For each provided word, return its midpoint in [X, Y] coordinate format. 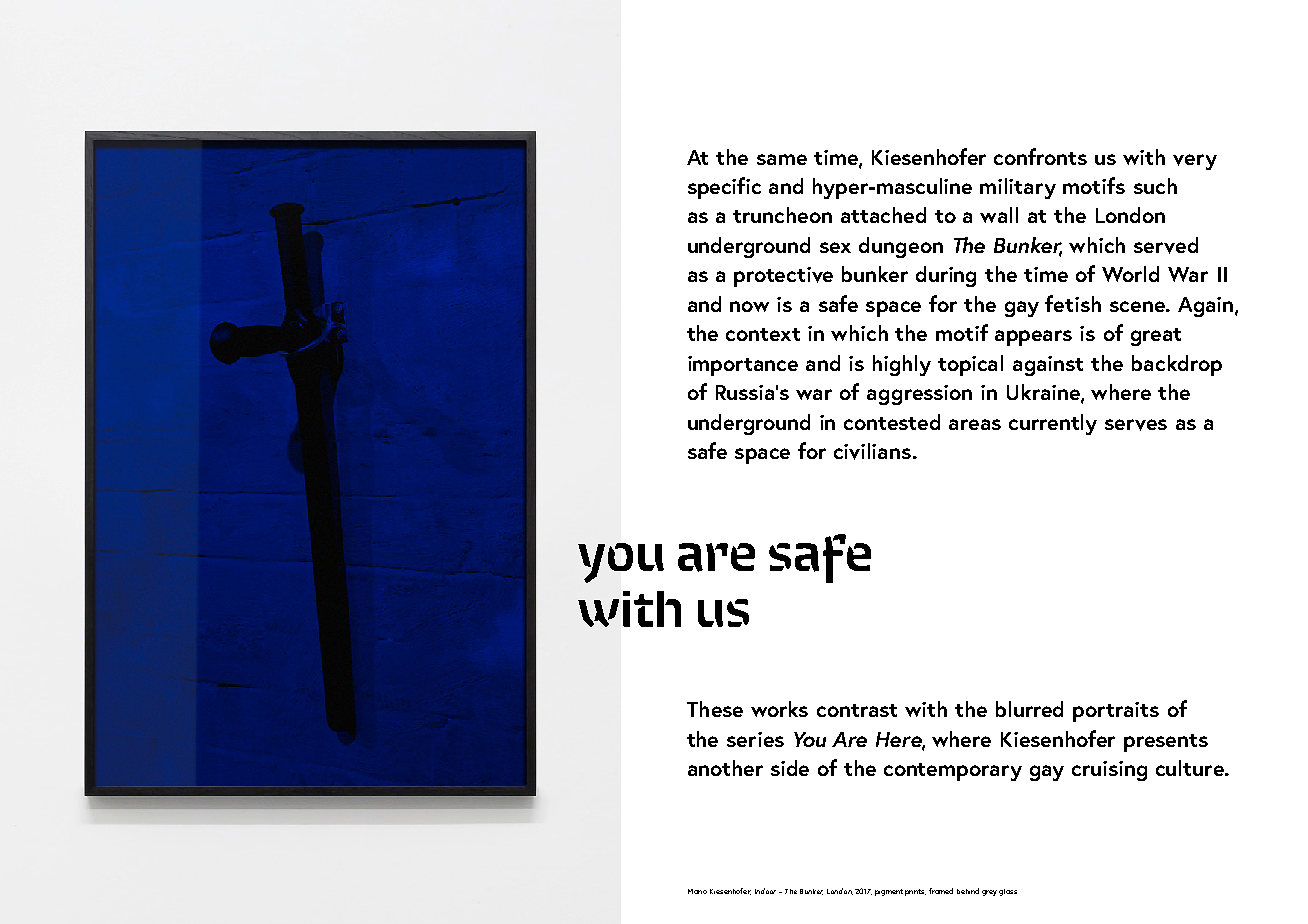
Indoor [765, 891]
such [1155, 186]
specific [724, 188]
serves [1136, 425]
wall [999, 215]
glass [1008, 892]
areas [975, 424]
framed [941, 891]
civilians [874, 451]
